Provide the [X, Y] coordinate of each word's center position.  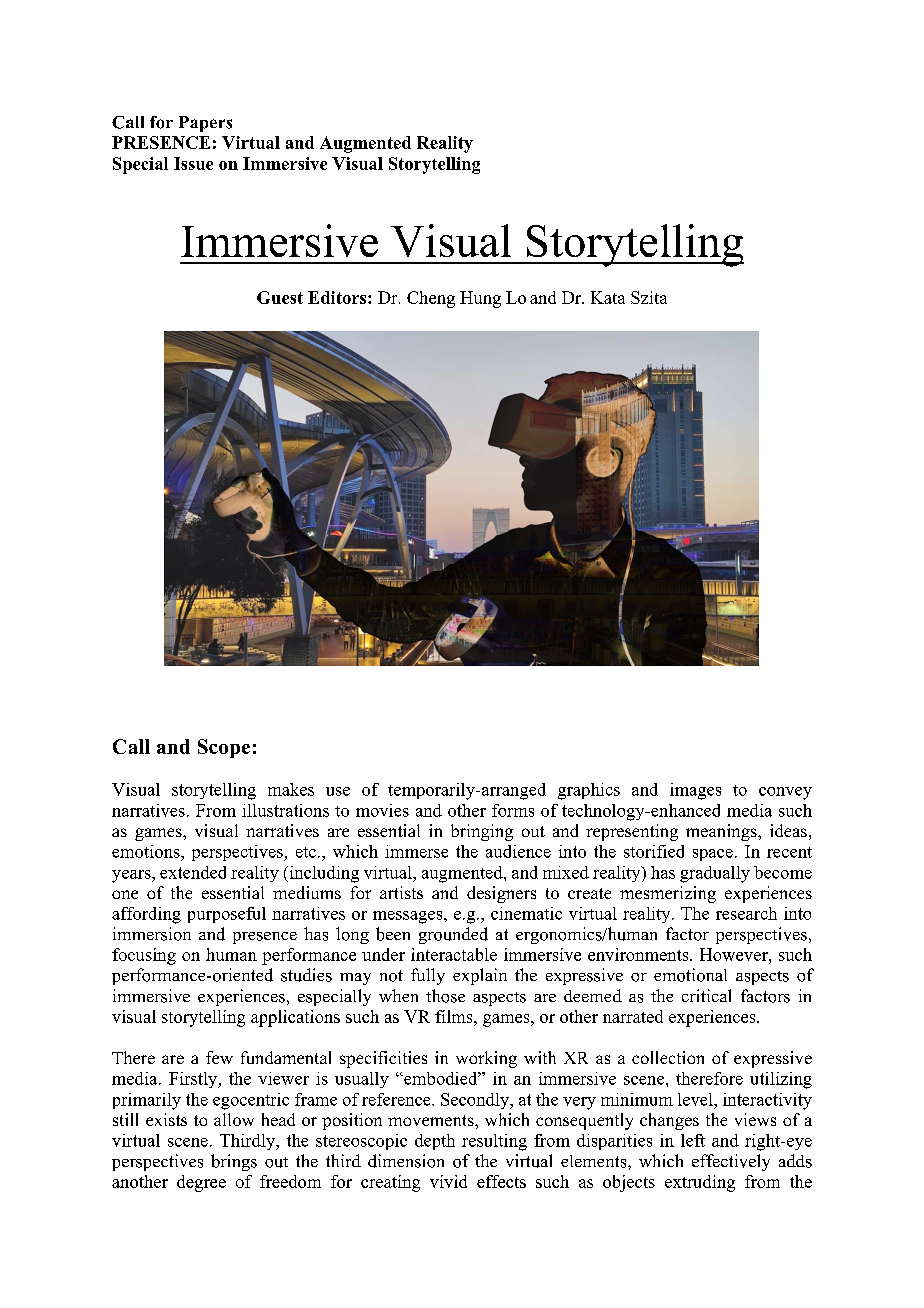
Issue [193, 163]
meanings [722, 832]
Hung [480, 299]
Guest [280, 297]
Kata [608, 297]
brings [234, 1162]
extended [193, 872]
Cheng [431, 299]
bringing [482, 832]
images [695, 791]
